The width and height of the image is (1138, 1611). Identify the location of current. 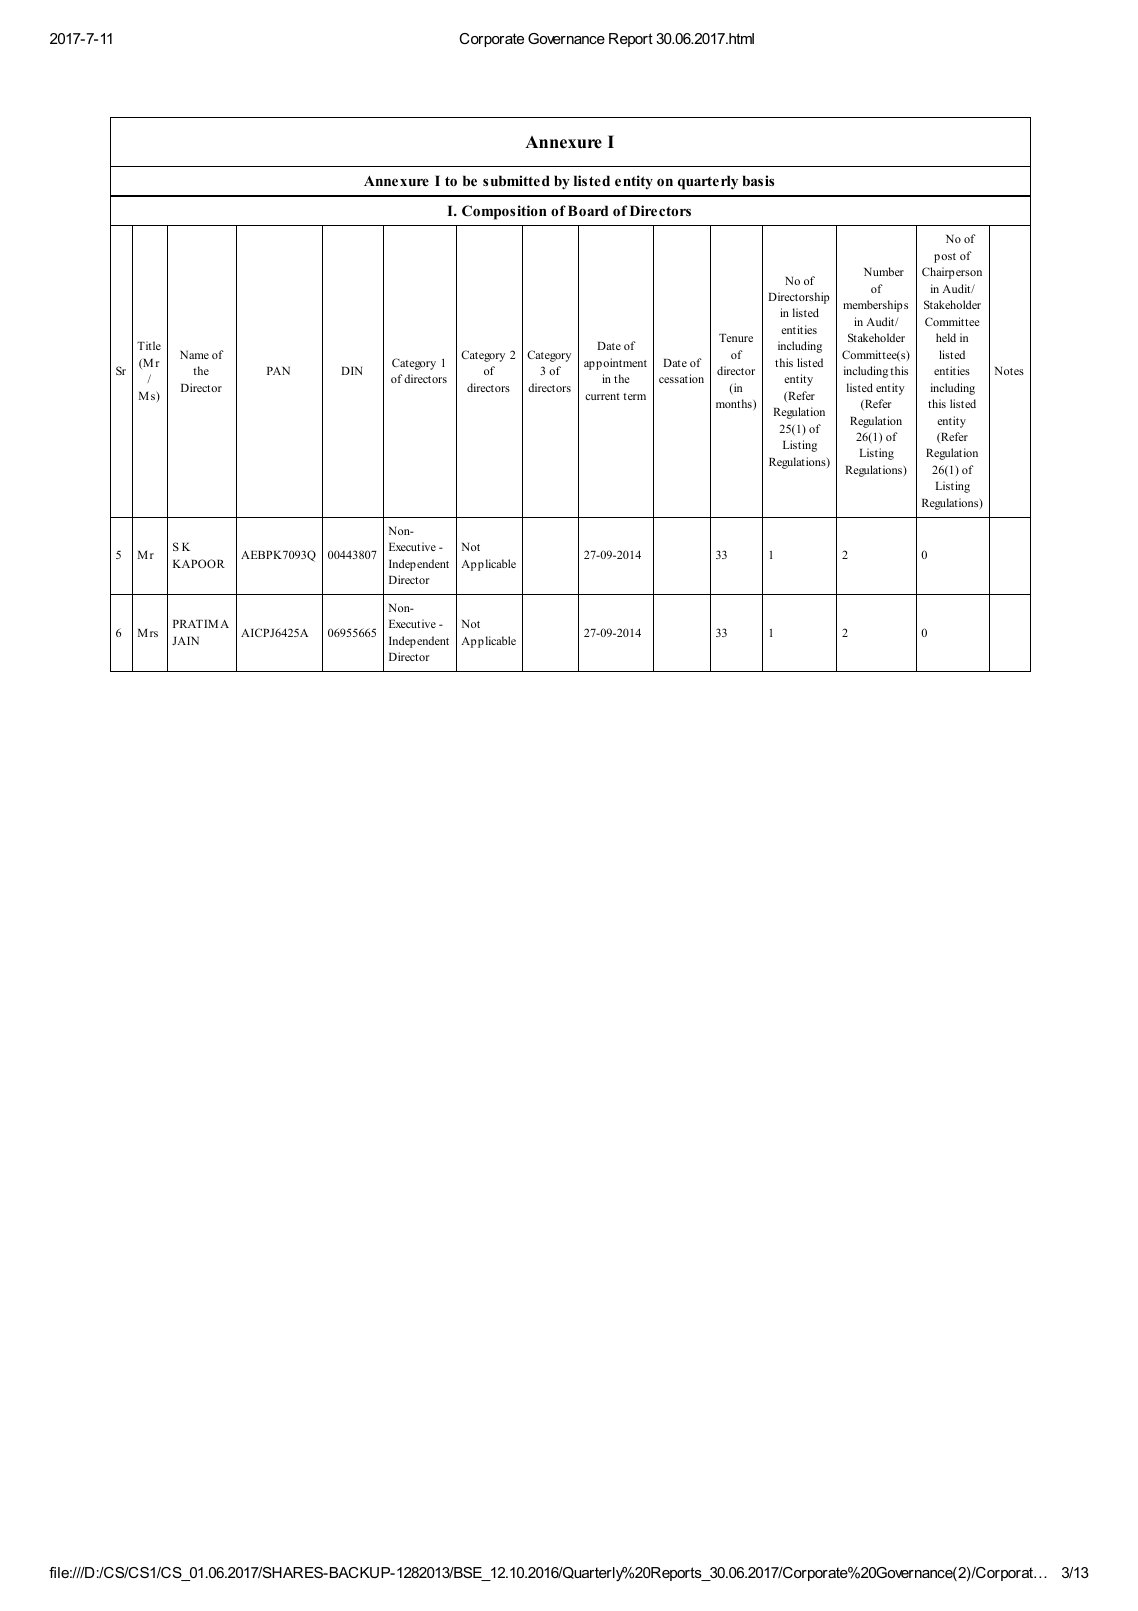
(602, 396).
